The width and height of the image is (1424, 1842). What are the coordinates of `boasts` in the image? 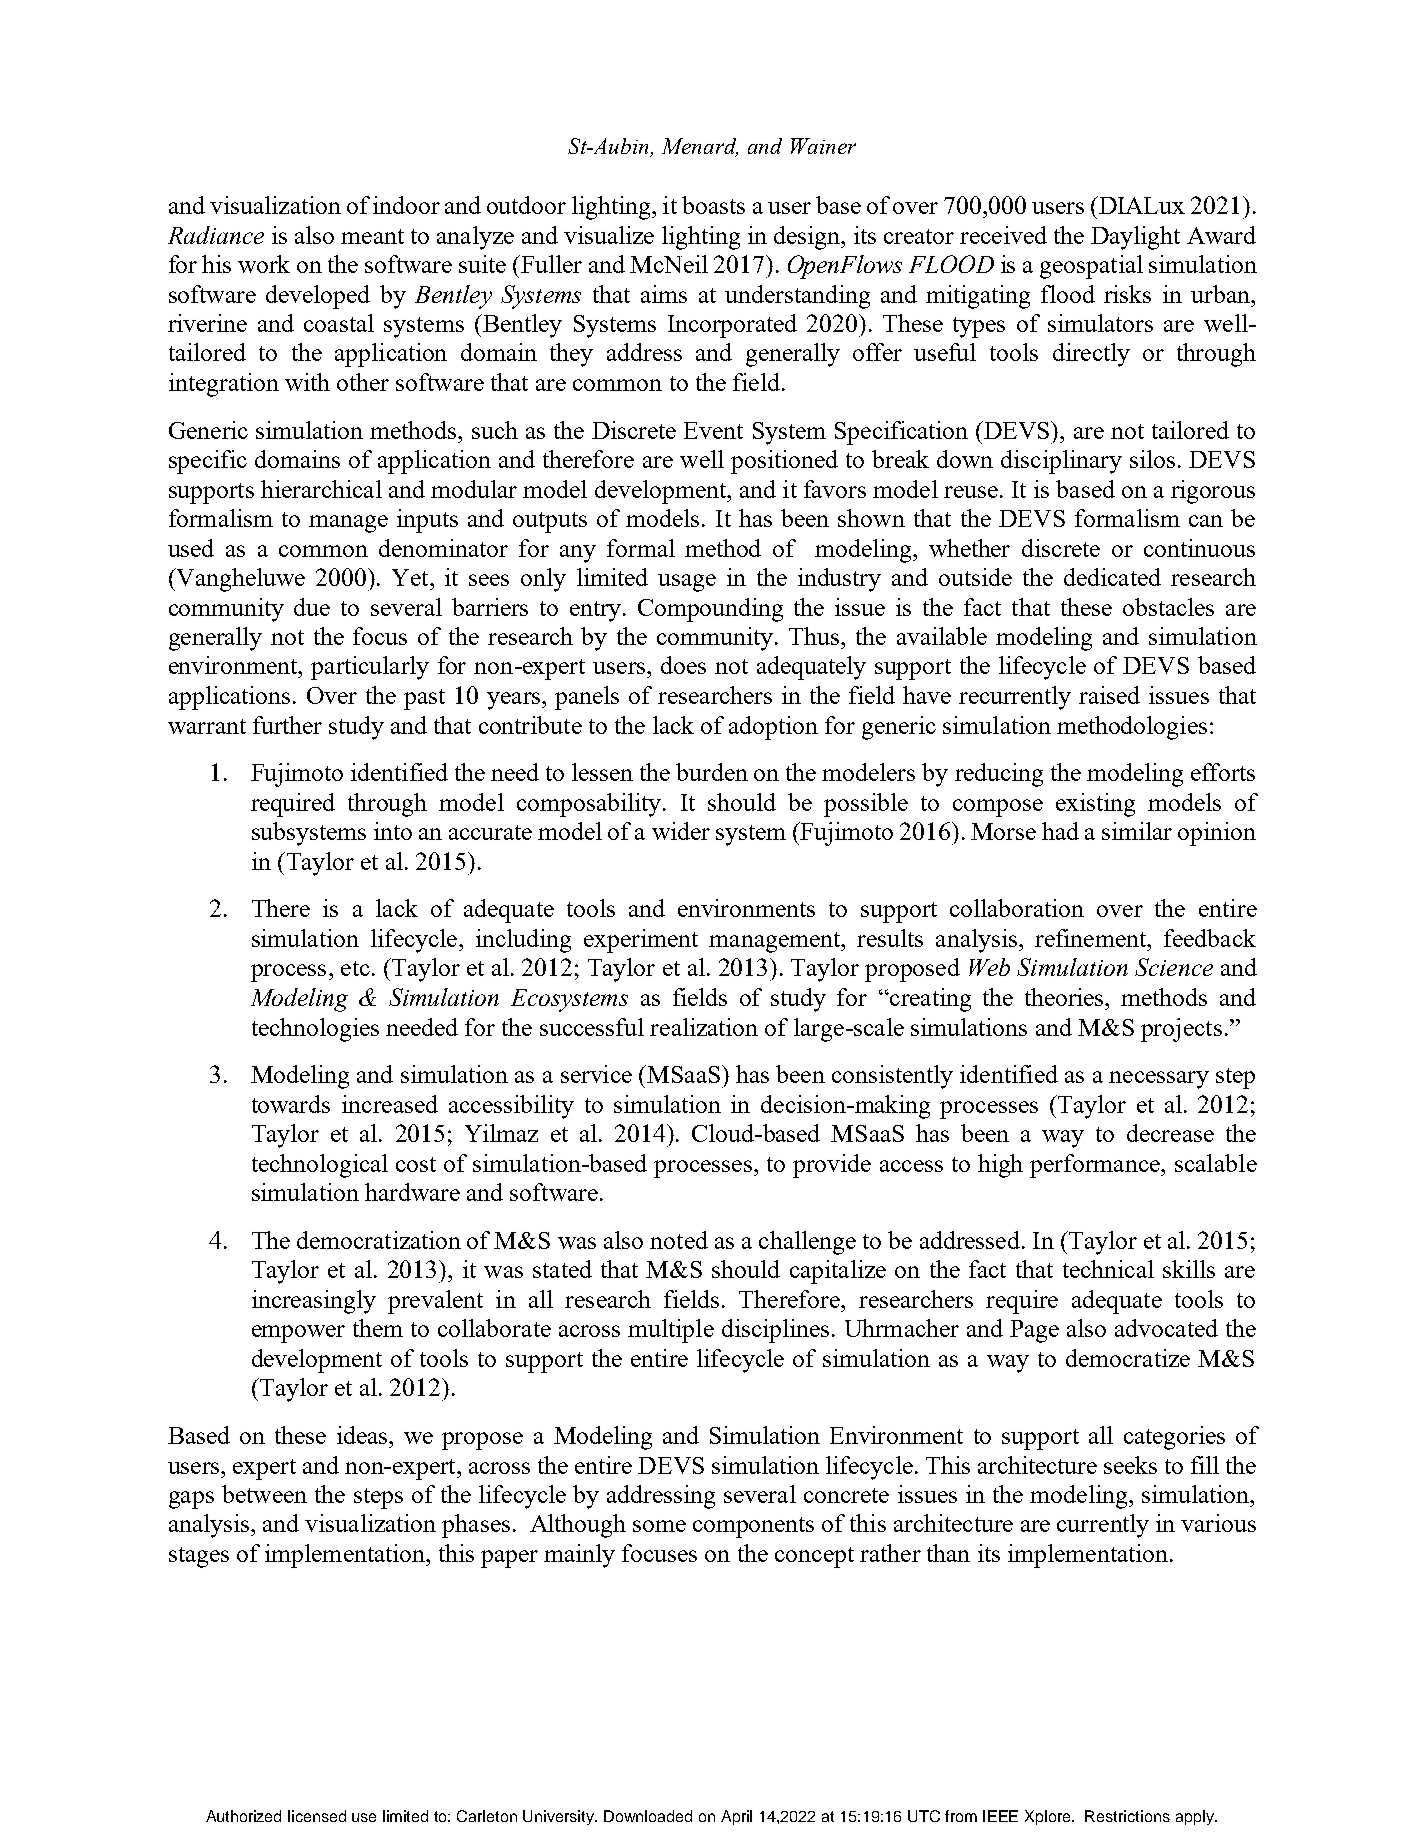 It's located at (713, 205).
